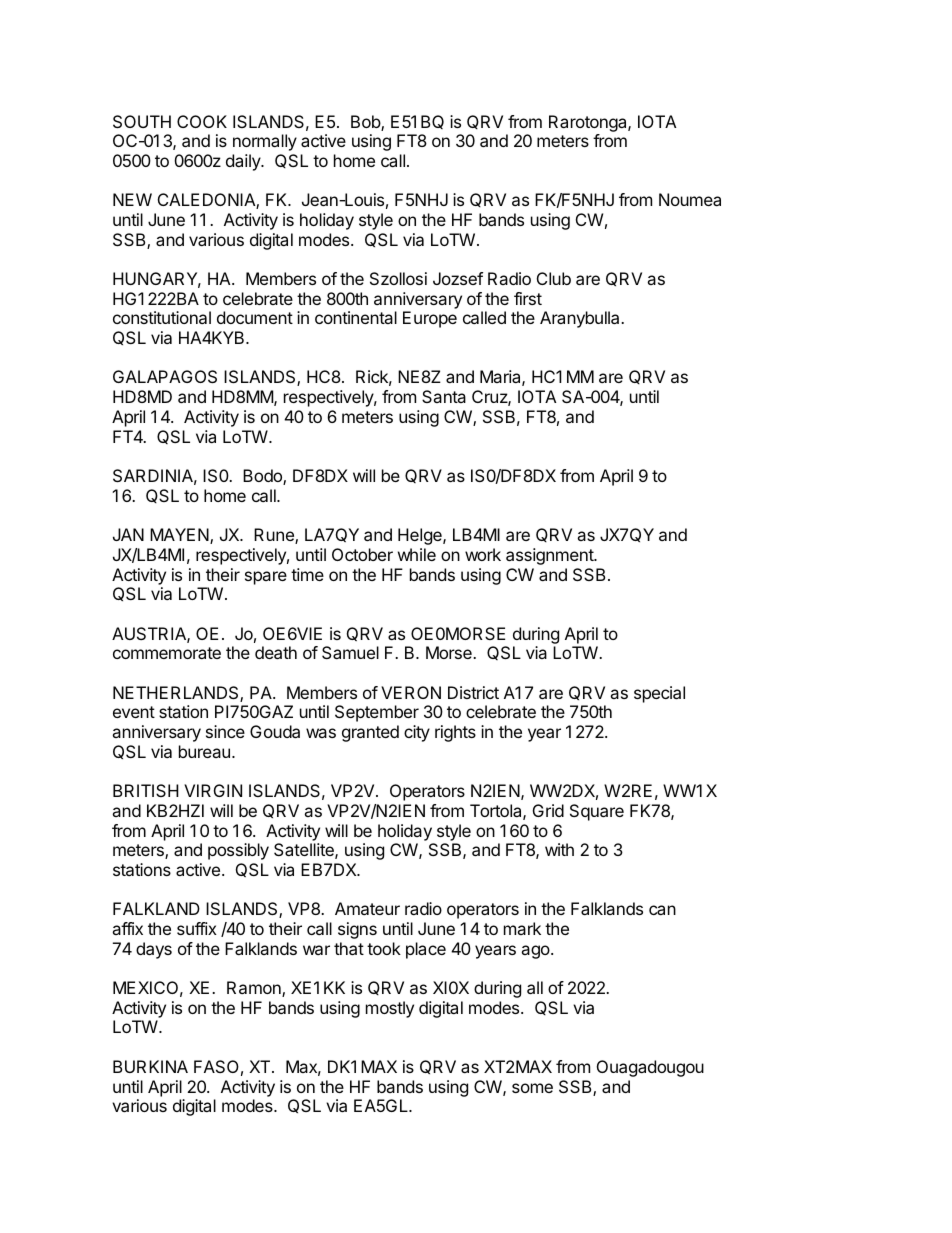 This screenshot has height=1233, width=952. Describe the element at coordinates (150, 1066) in the screenshot. I see `BURKINA` at that location.
